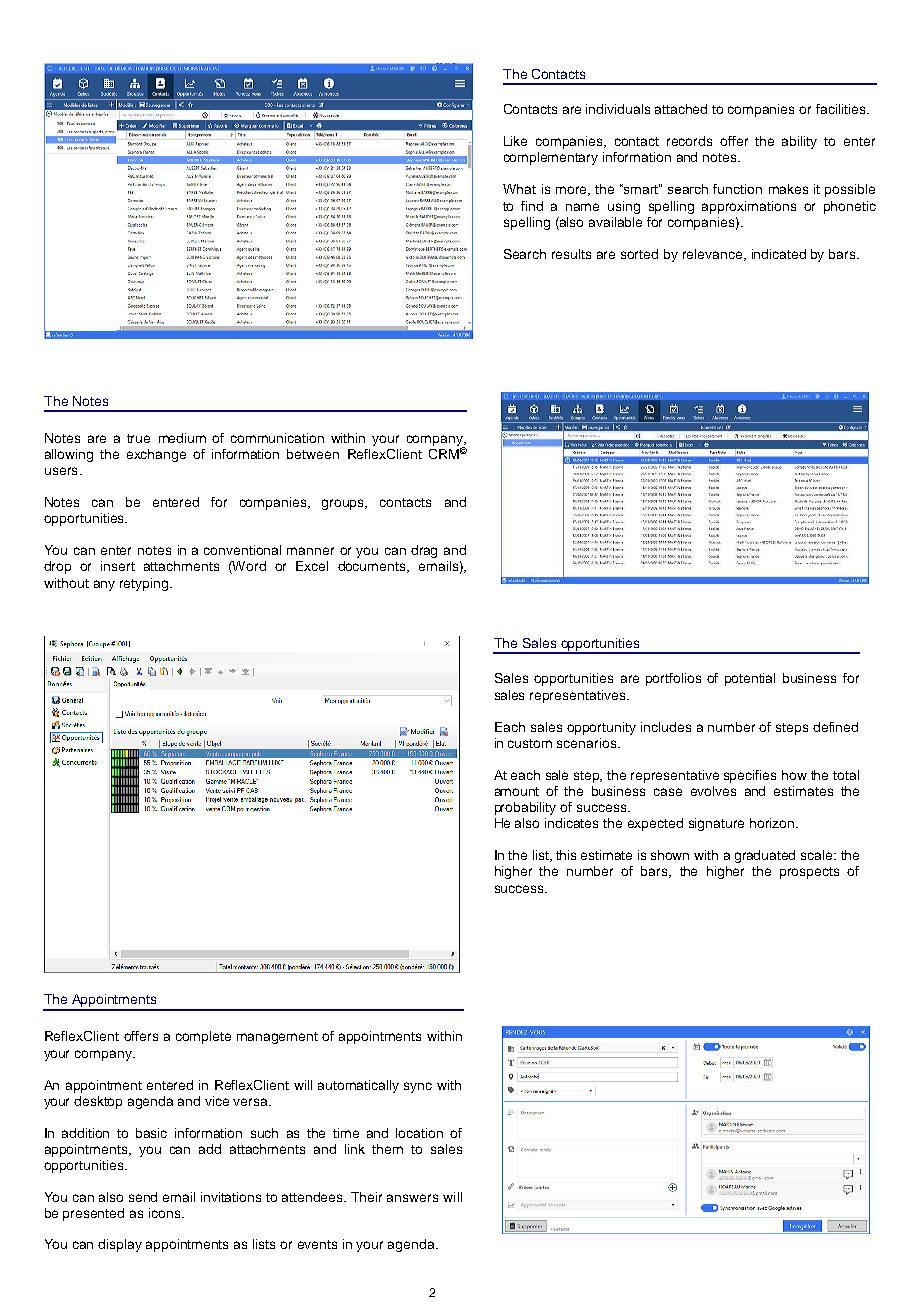 The image size is (924, 1308). I want to click on retyping, so click(144, 584).
